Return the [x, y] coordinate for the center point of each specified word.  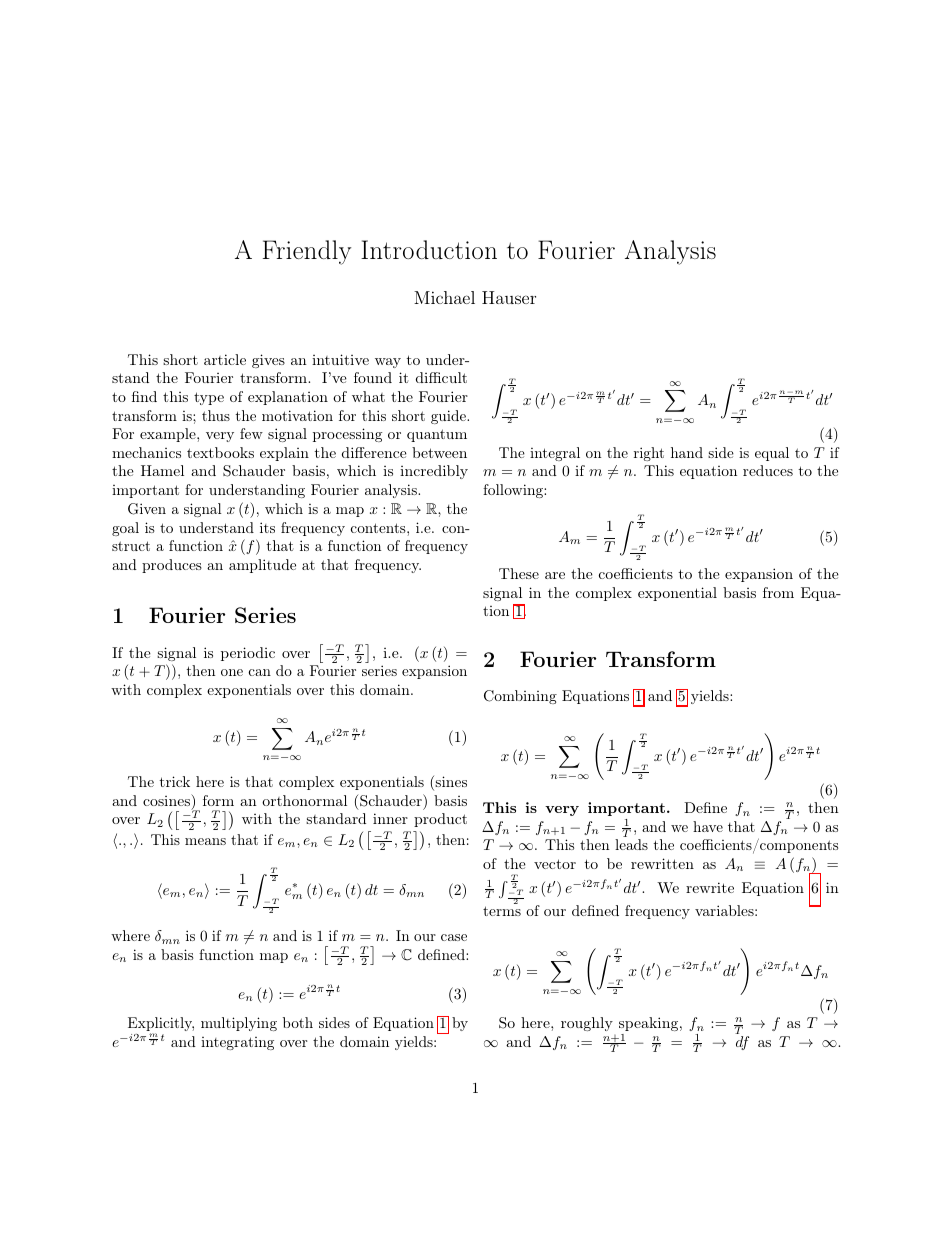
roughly [587, 1024]
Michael [444, 297]
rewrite [710, 887]
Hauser [509, 297]
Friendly [307, 252]
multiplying [239, 1024]
